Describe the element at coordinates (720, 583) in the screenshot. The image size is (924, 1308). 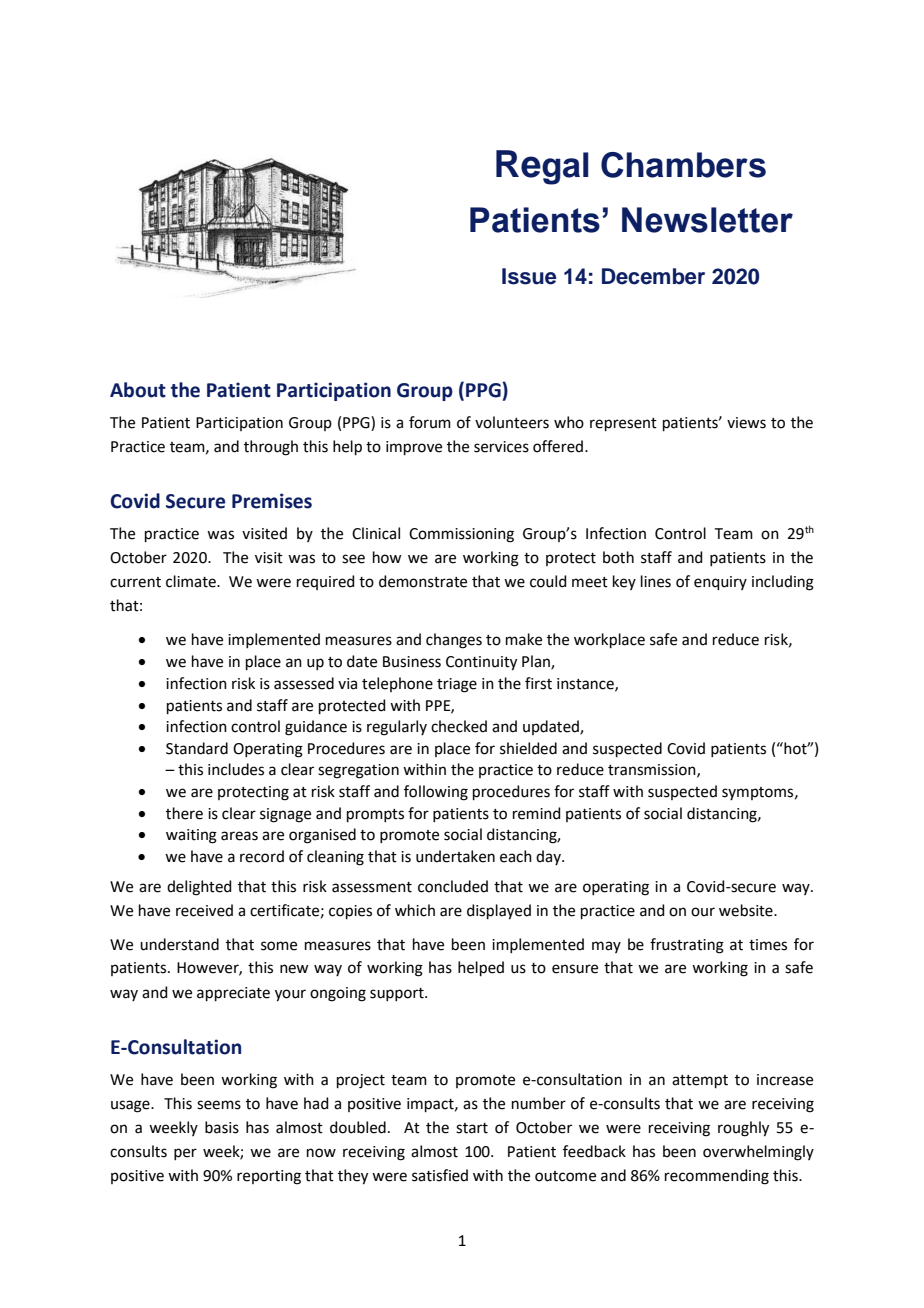
I see `enquiry` at that location.
